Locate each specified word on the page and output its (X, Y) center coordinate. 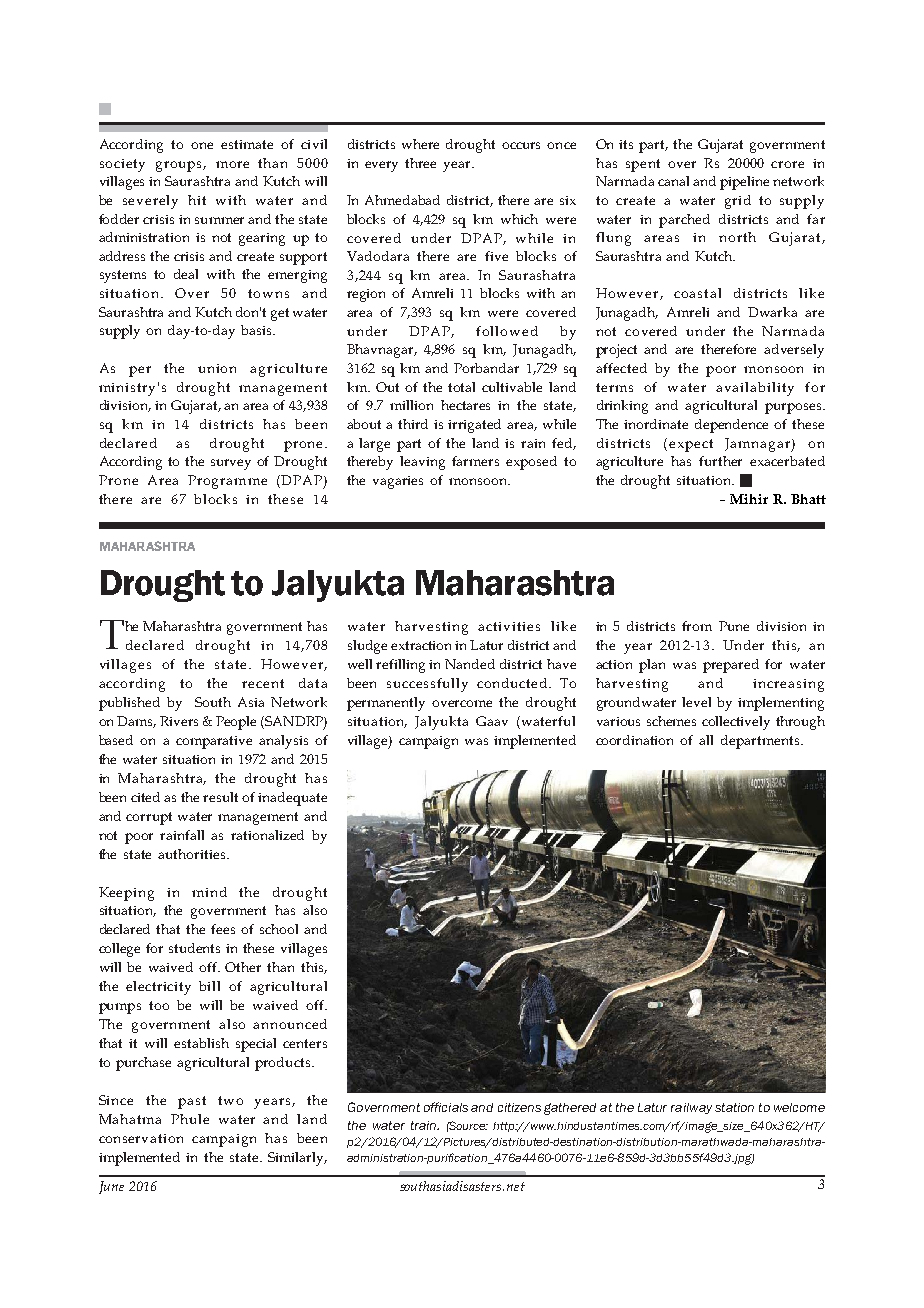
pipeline (744, 183)
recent (263, 683)
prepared (731, 666)
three (420, 163)
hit (197, 200)
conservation (141, 1138)
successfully (427, 685)
